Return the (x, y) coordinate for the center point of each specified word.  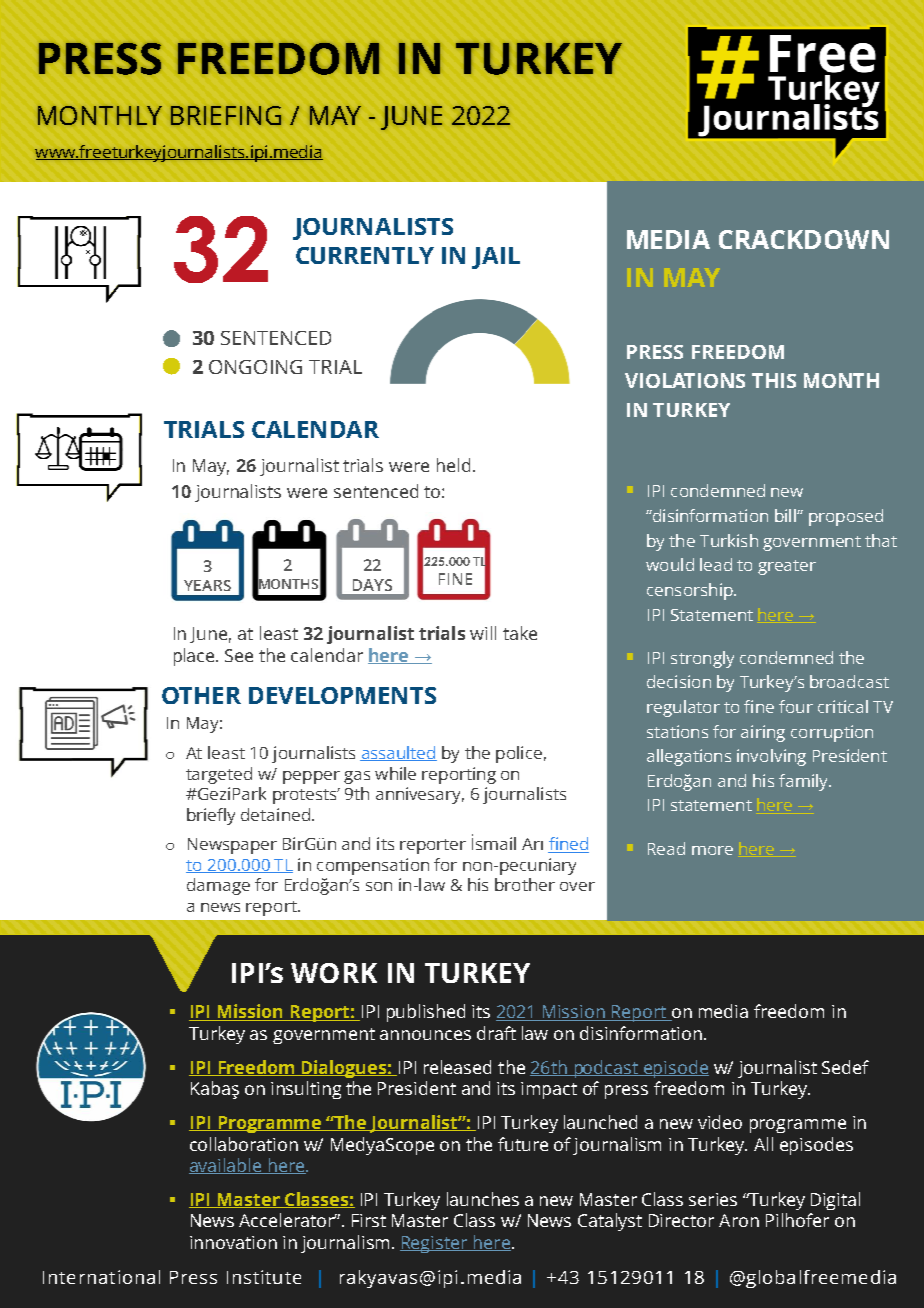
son (379, 886)
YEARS (207, 585)
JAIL (496, 258)
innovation (233, 1242)
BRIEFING (226, 115)
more (712, 850)
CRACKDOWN (804, 239)
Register (435, 1244)
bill (786, 515)
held (453, 465)
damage (218, 886)
